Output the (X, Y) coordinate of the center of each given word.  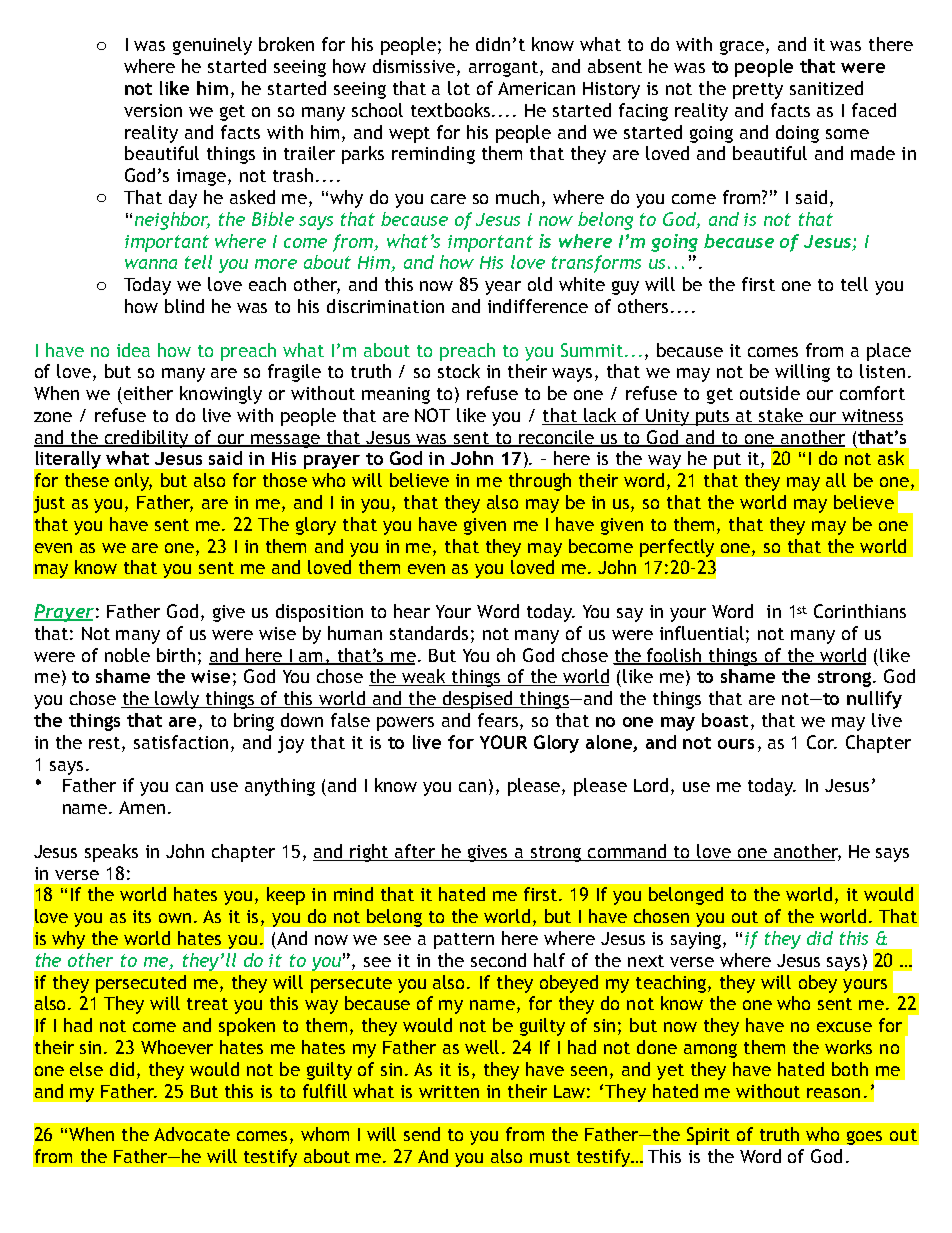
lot (459, 88)
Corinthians (860, 611)
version (153, 110)
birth (176, 655)
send (422, 1134)
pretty (758, 91)
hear (412, 611)
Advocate (192, 1134)
